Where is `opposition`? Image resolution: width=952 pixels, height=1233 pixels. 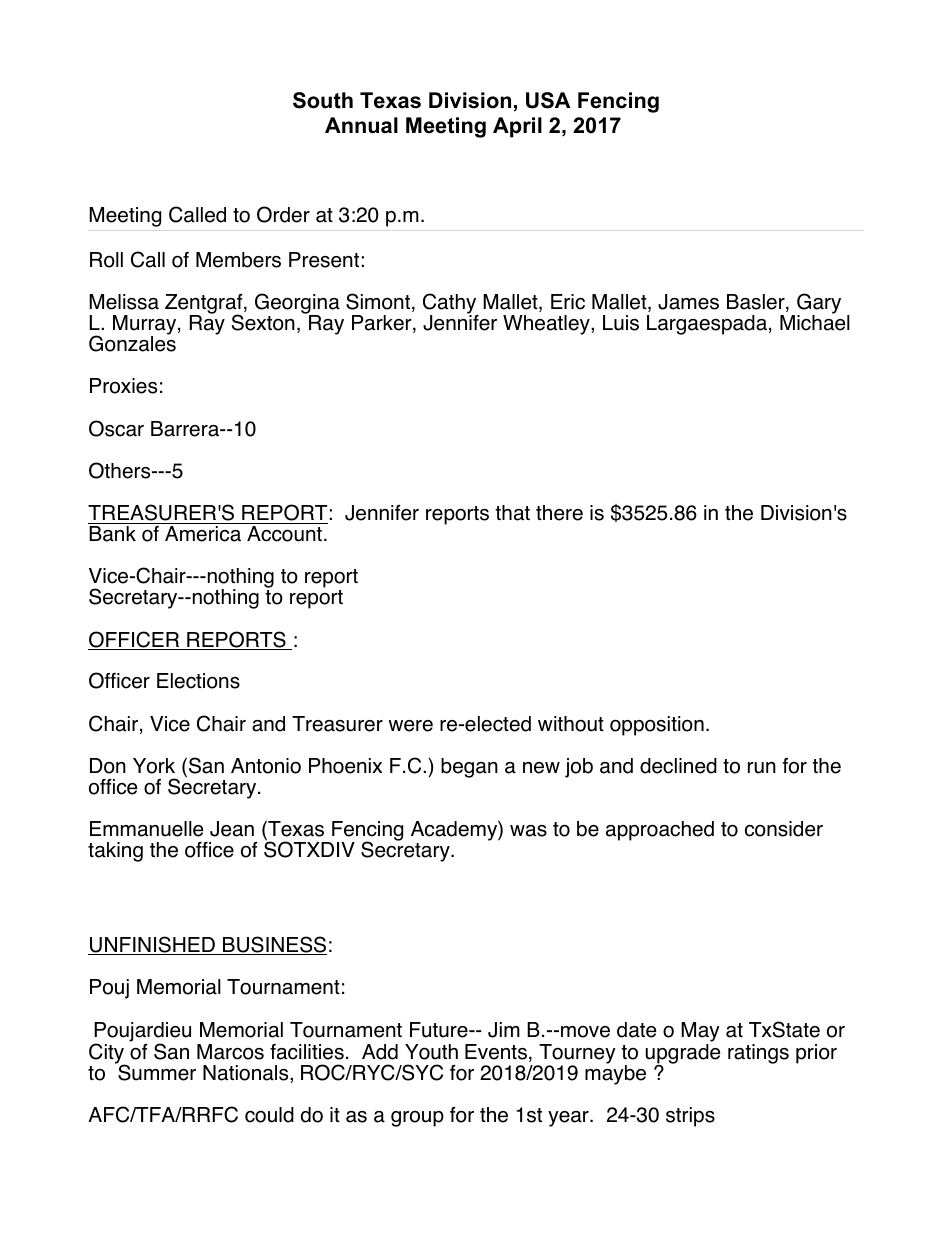
opposition is located at coordinates (657, 726).
